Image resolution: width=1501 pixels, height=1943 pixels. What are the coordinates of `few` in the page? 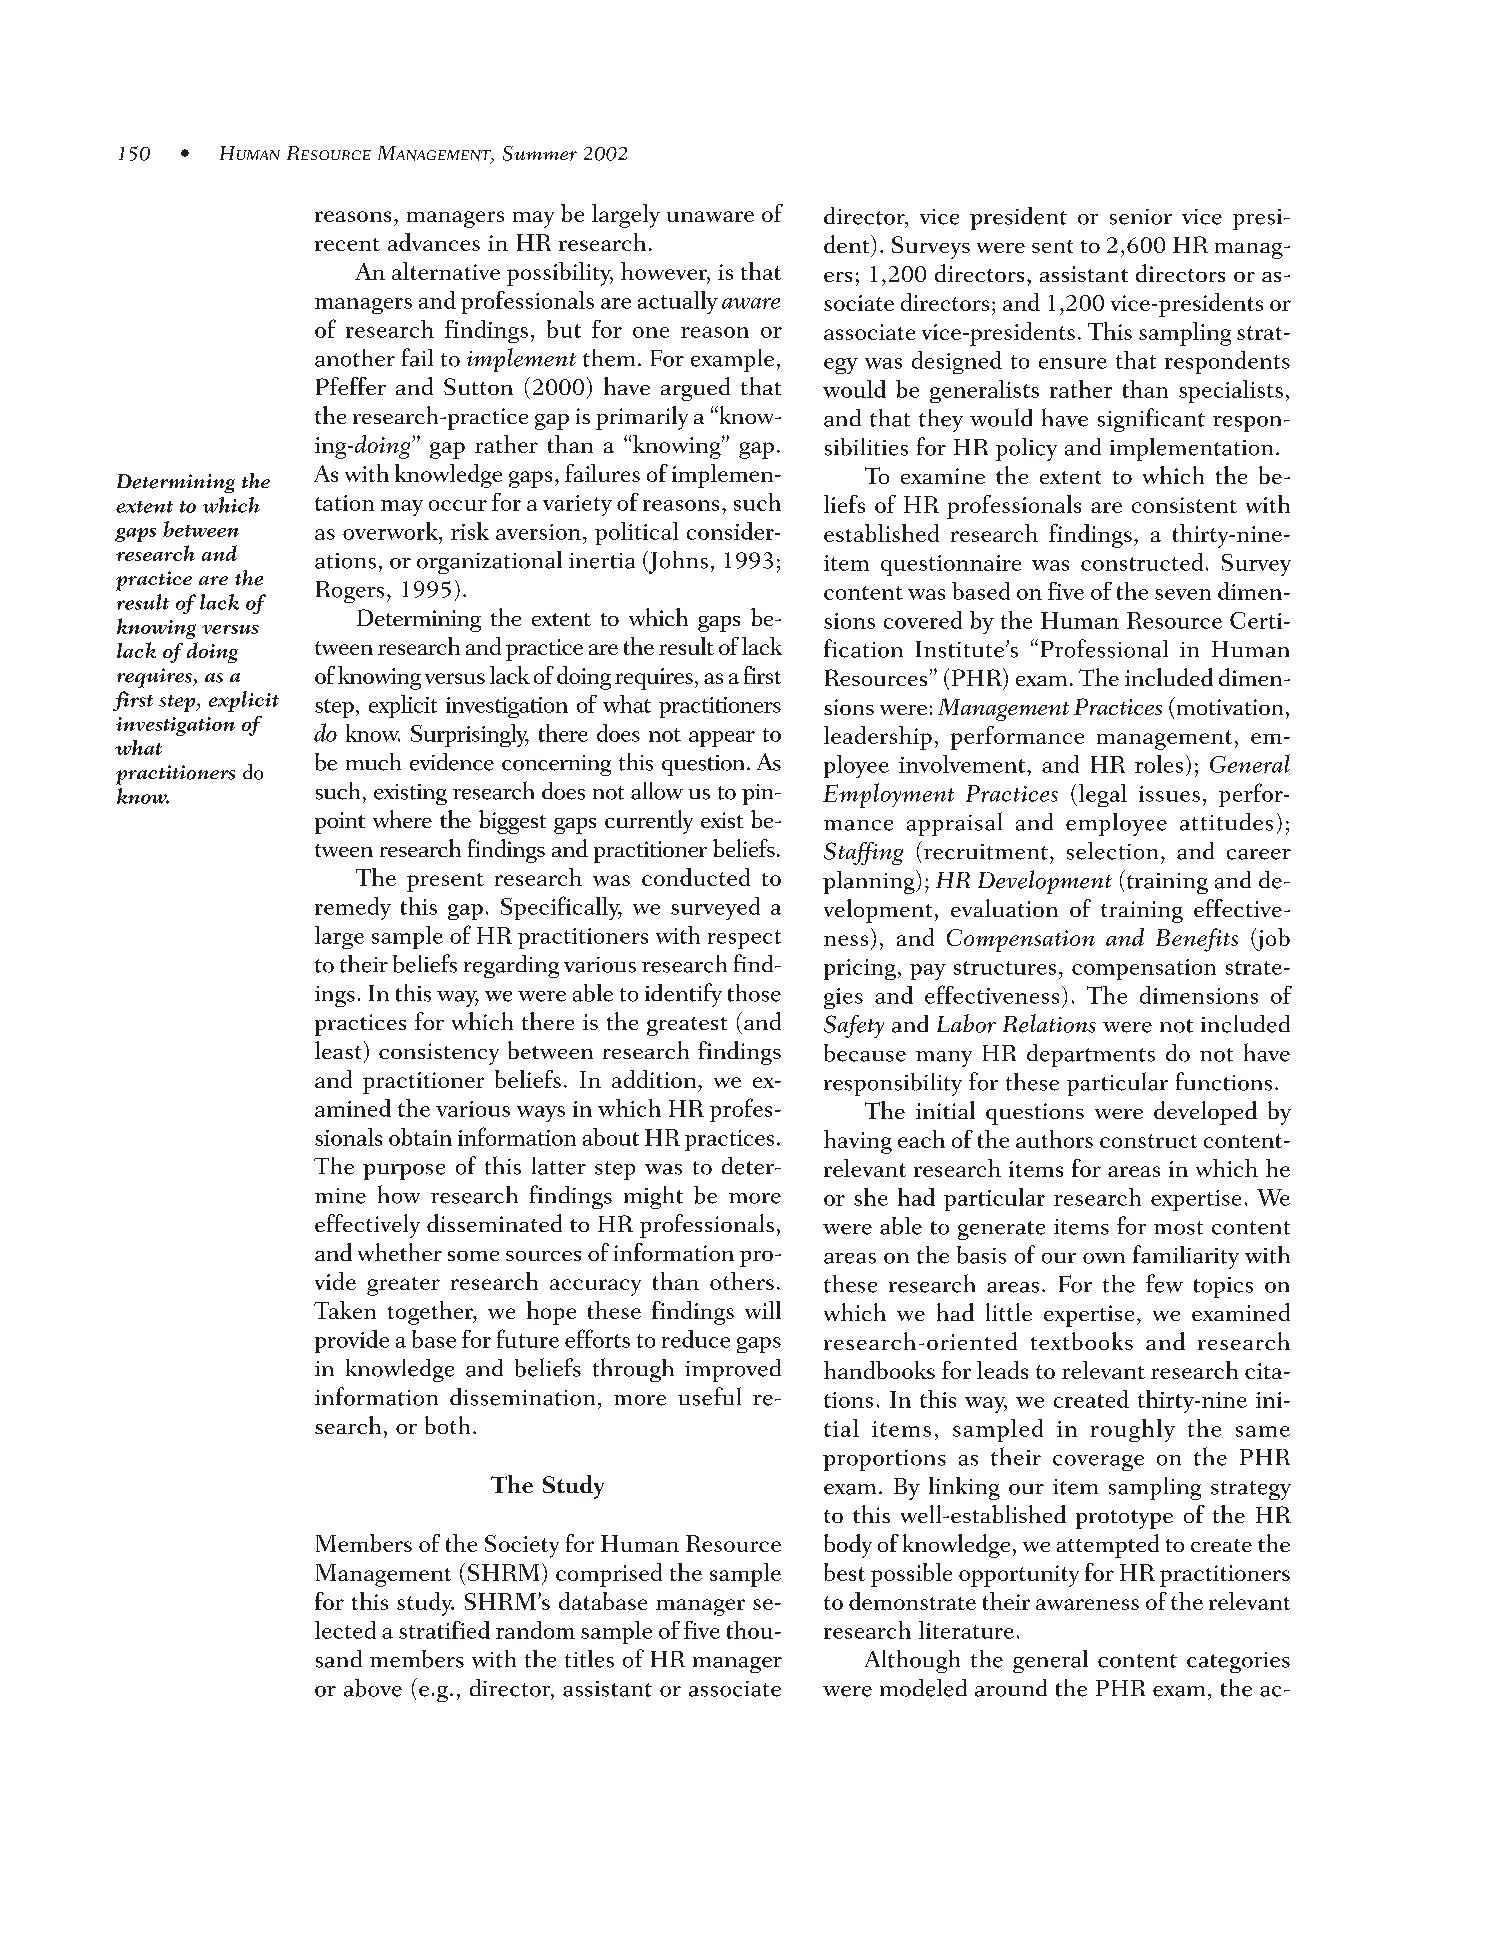 It's located at (1164, 1283).
